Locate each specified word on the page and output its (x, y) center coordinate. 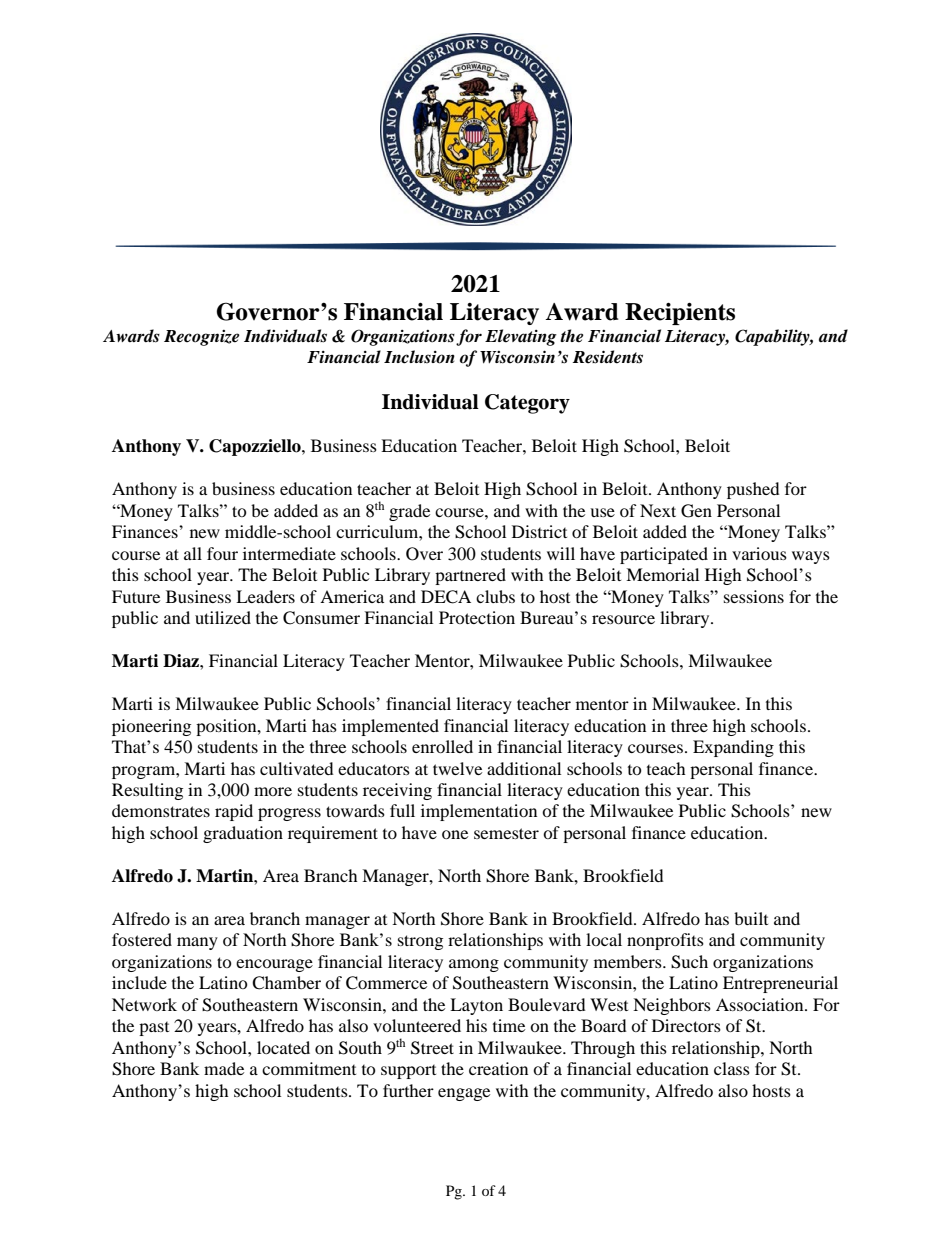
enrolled (442, 746)
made (224, 1068)
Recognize (201, 338)
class (732, 1068)
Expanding (733, 748)
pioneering (151, 727)
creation (498, 1068)
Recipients (680, 314)
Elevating (521, 337)
